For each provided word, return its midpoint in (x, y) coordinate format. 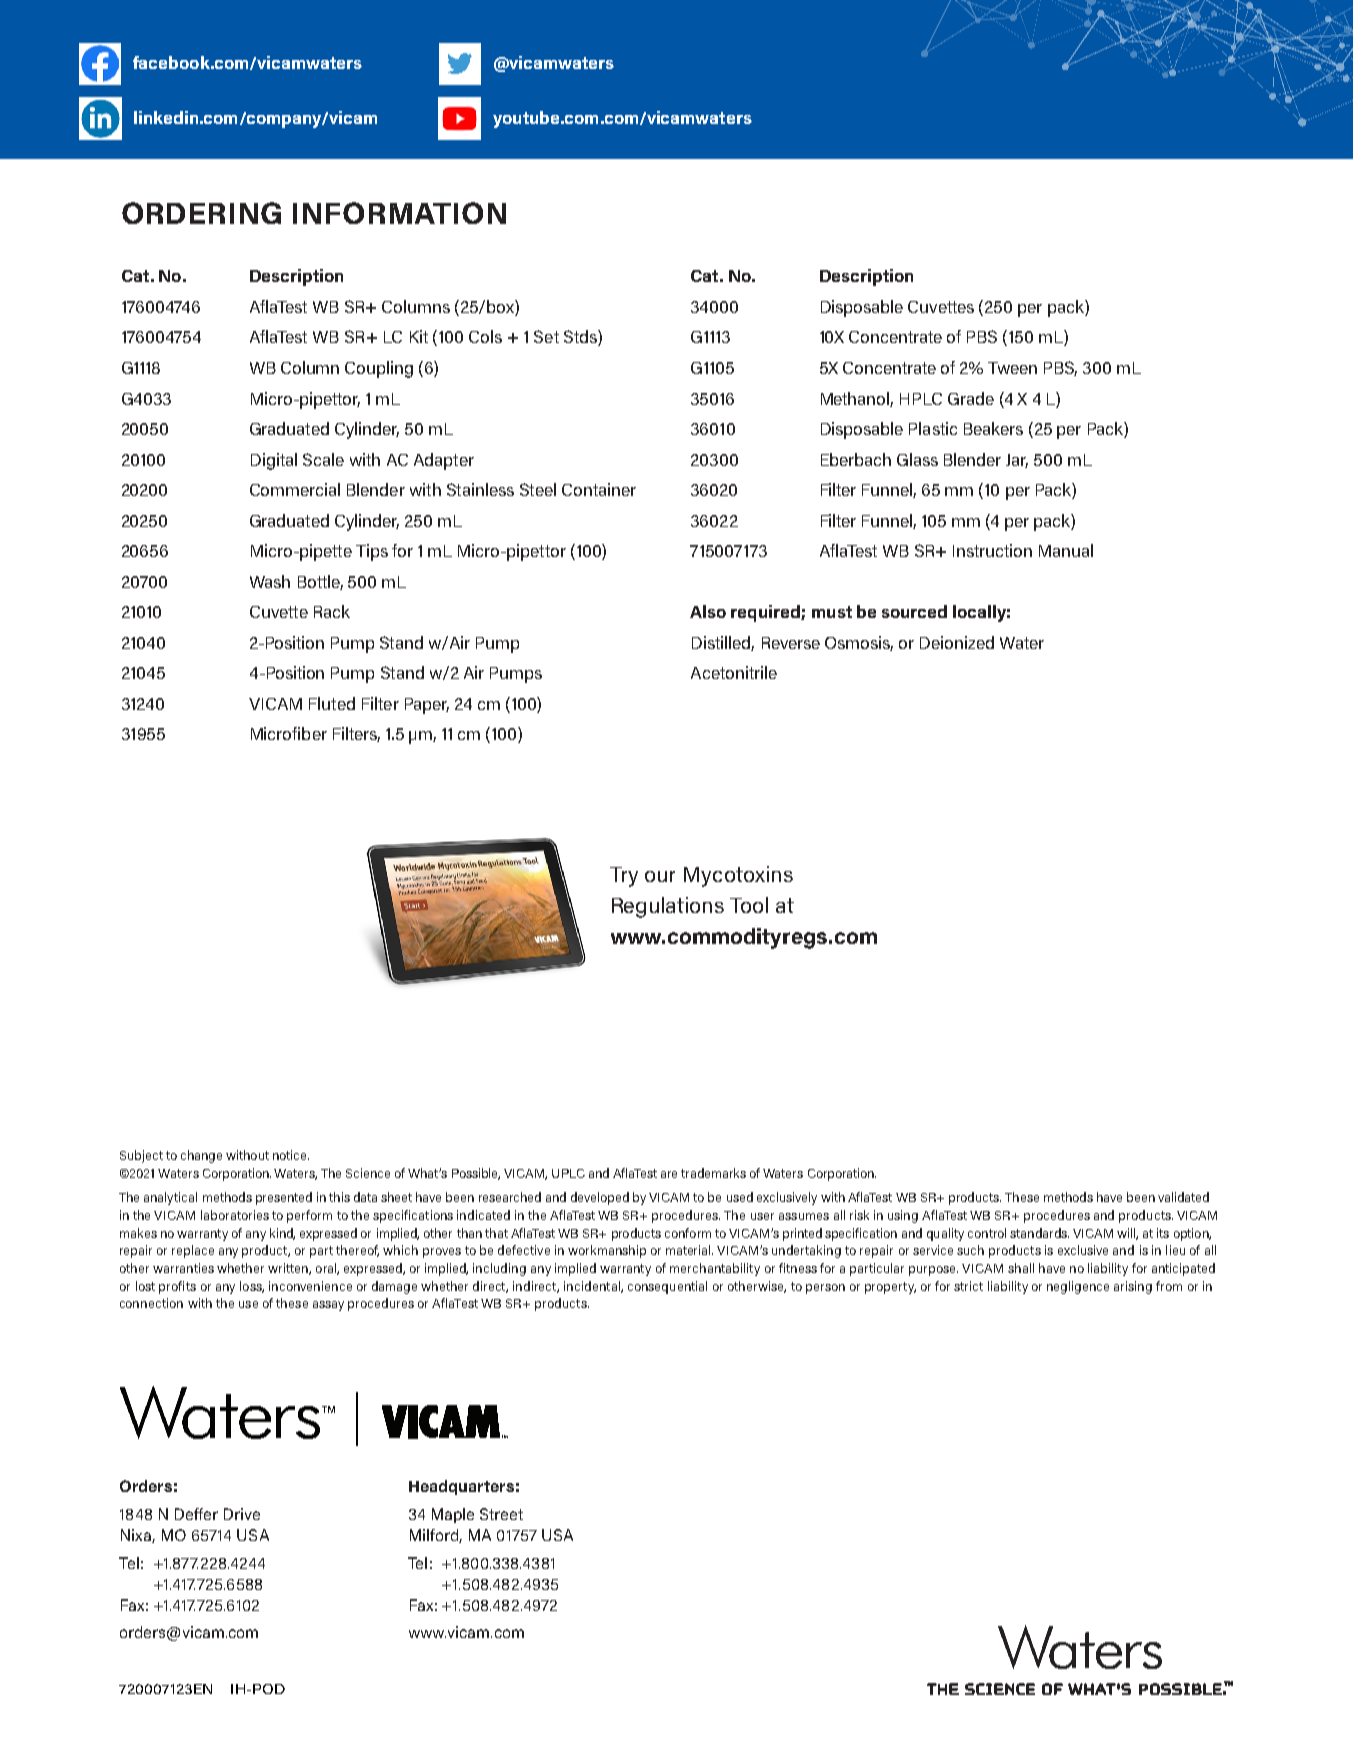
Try (624, 877)
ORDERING (201, 213)
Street (501, 1514)
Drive (242, 1514)
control (987, 1233)
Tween (1012, 368)
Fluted (332, 703)
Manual (1066, 550)
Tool (749, 905)
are (669, 1174)
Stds (581, 338)
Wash (270, 581)
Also (708, 611)
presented (284, 1198)
